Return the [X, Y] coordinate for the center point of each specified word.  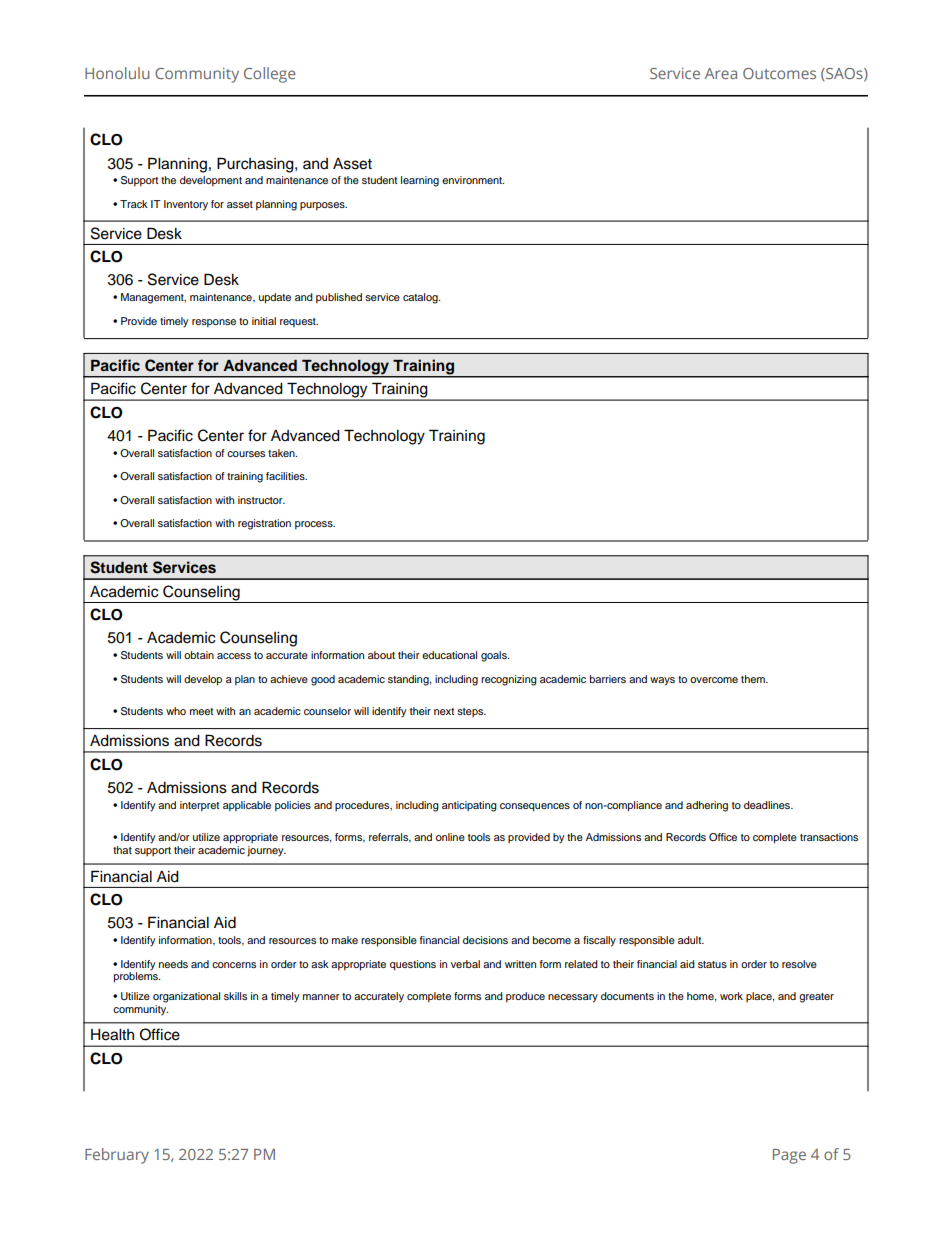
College [269, 75]
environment [473, 180]
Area [721, 73]
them [754, 679]
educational [449, 655]
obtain [199, 655]
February [117, 1156]
